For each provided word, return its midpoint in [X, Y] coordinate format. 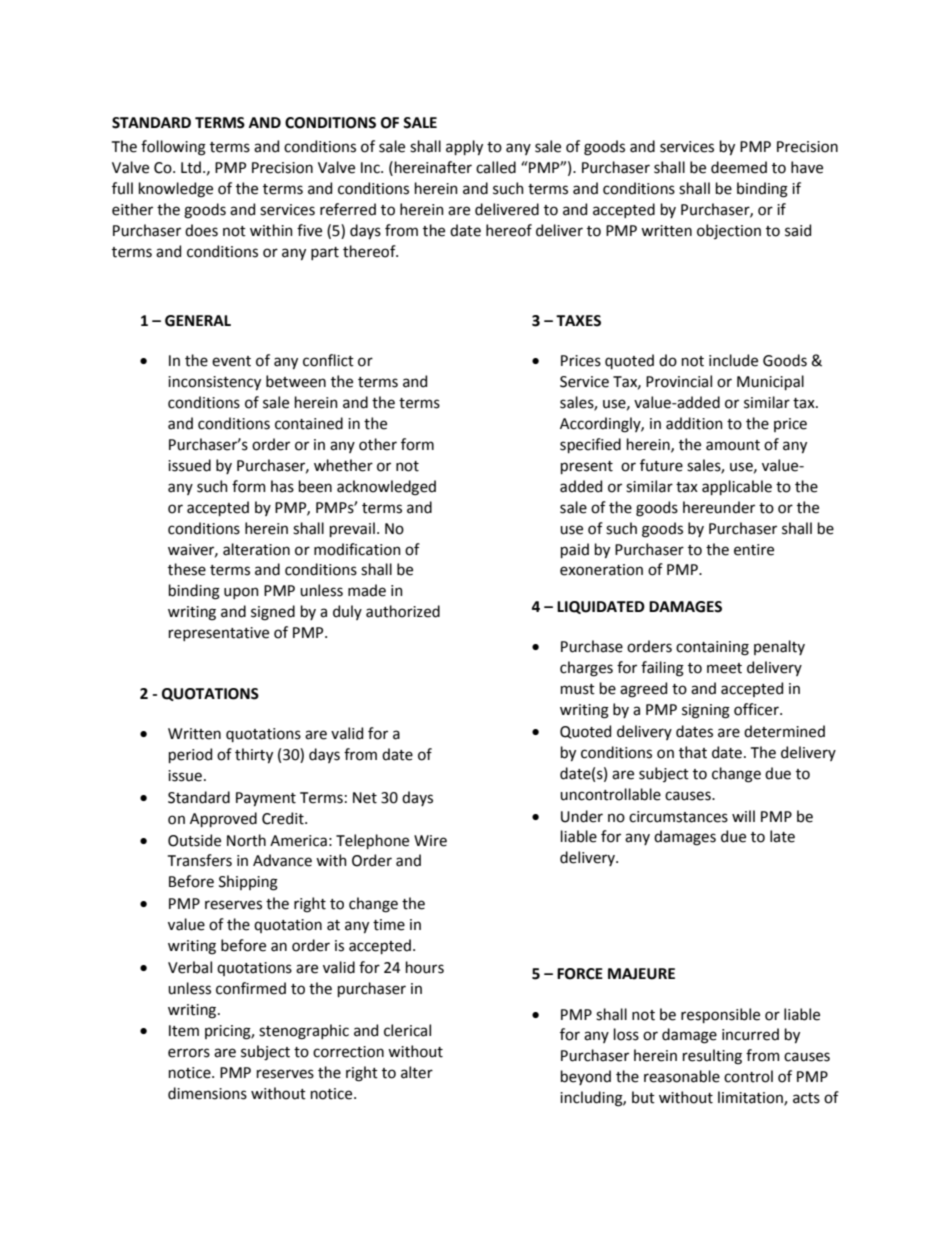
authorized [403, 611]
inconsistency [214, 383]
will [743, 816]
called [496, 167]
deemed [739, 167]
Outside [194, 840]
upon [241, 593]
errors [189, 1053]
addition [694, 423]
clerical [407, 1030]
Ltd [191, 167]
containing [712, 648]
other [378, 444]
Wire [430, 841]
